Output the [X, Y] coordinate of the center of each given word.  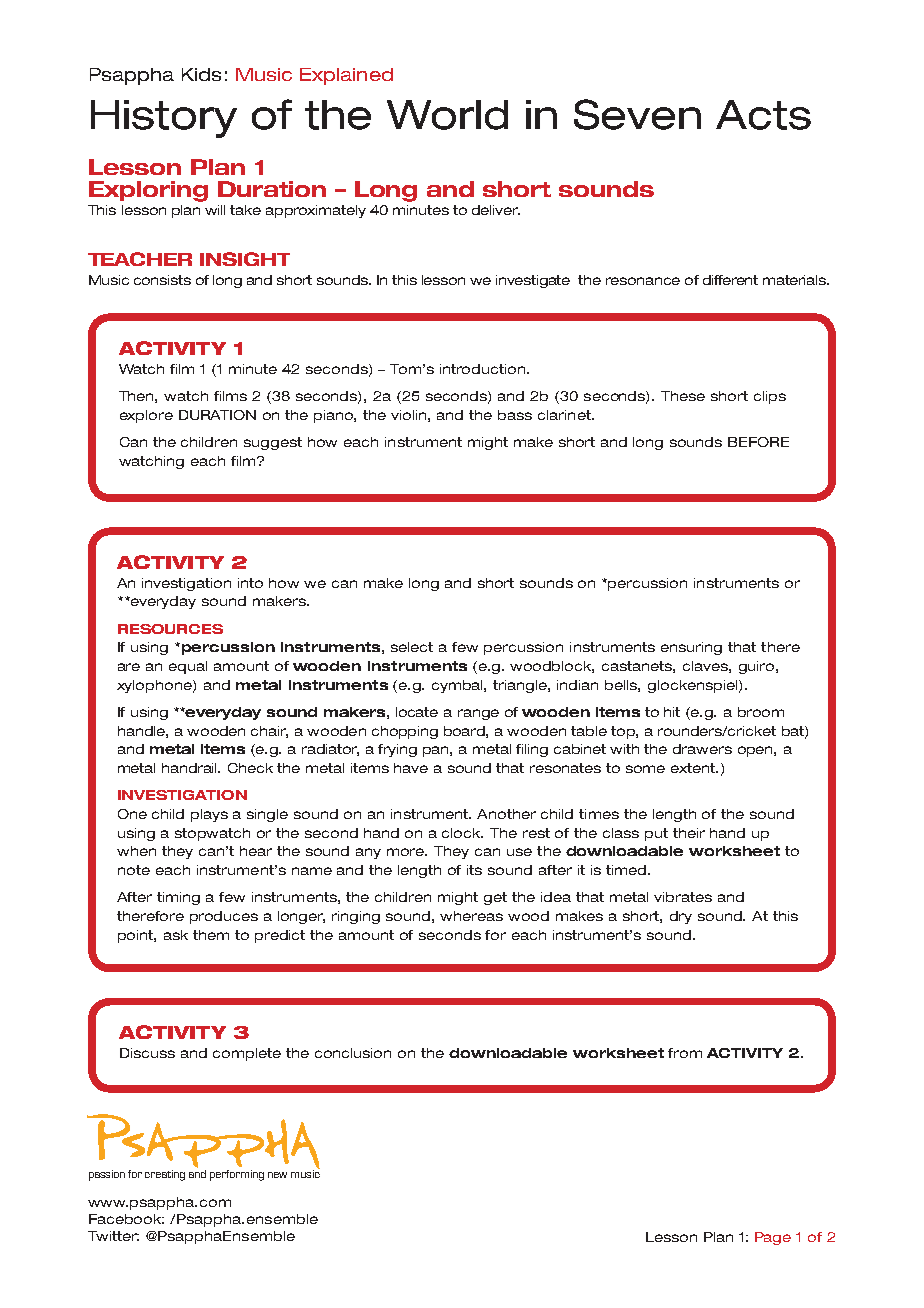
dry [681, 917]
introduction [484, 369]
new [277, 1175]
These [683, 396]
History [164, 119]
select [412, 647]
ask [176, 935]
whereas [471, 916]
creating [165, 1175]
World [447, 115]
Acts [763, 115]
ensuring [691, 648]
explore [146, 416]
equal [188, 667]
